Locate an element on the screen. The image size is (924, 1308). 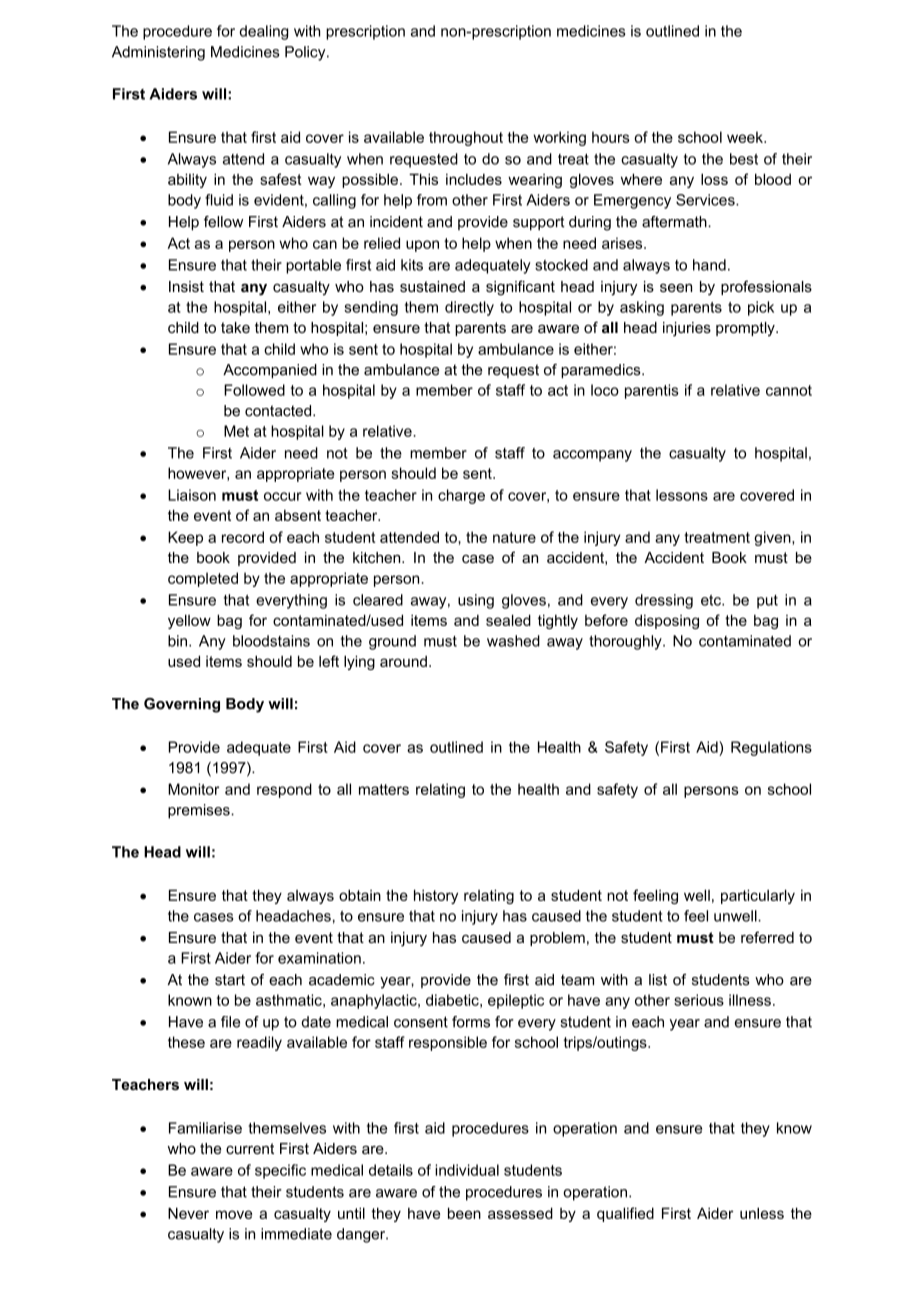
particularly is located at coordinates (758, 896).
